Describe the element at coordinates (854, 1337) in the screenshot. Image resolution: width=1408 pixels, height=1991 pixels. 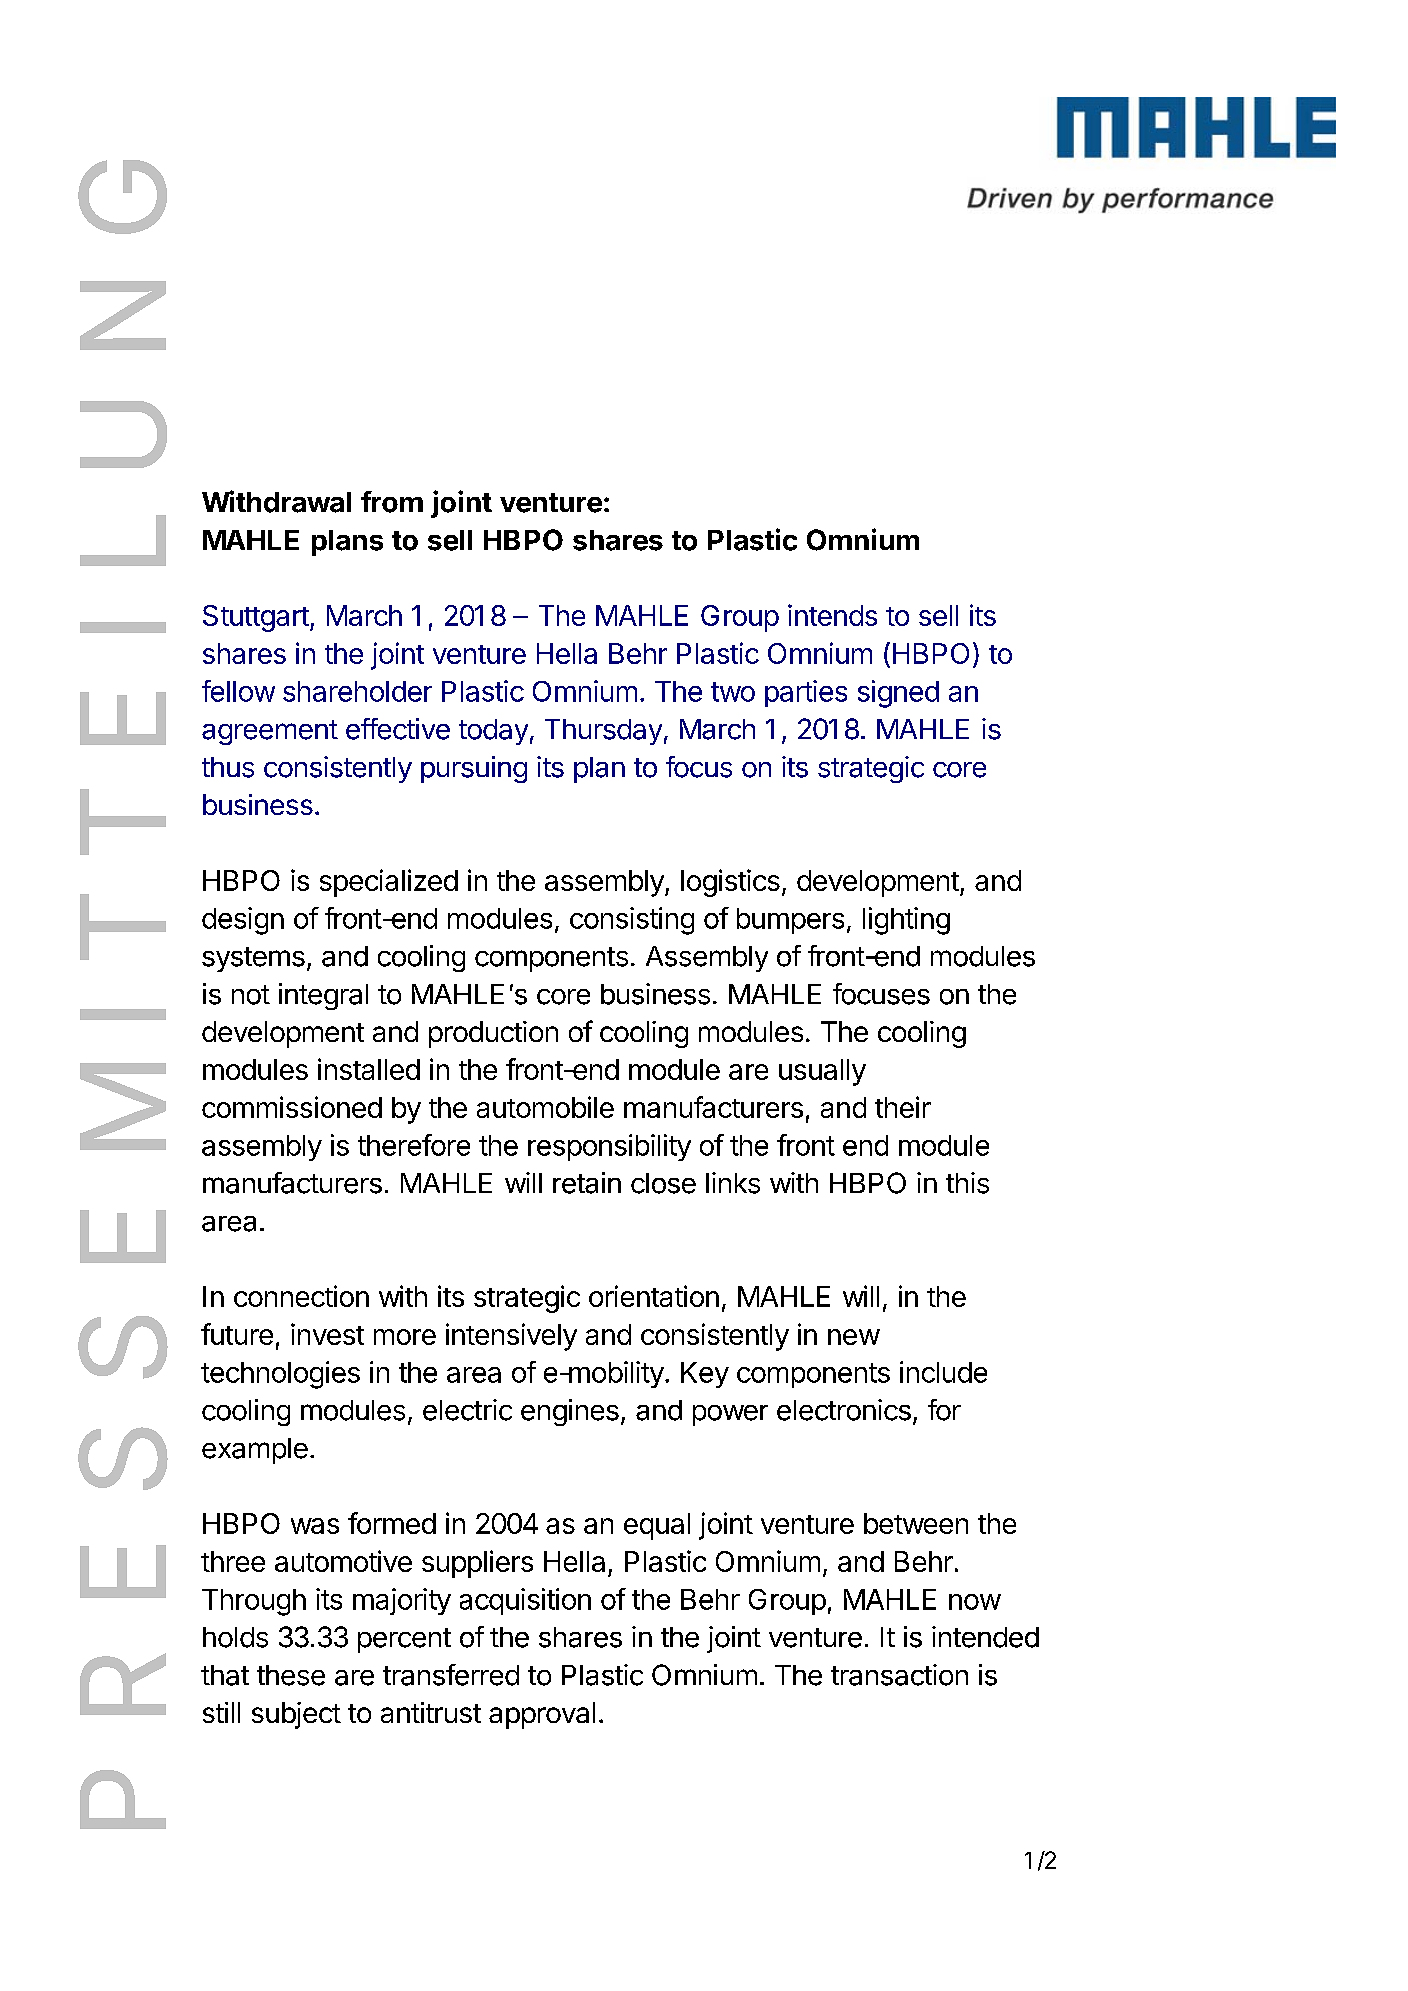
I see `new` at that location.
